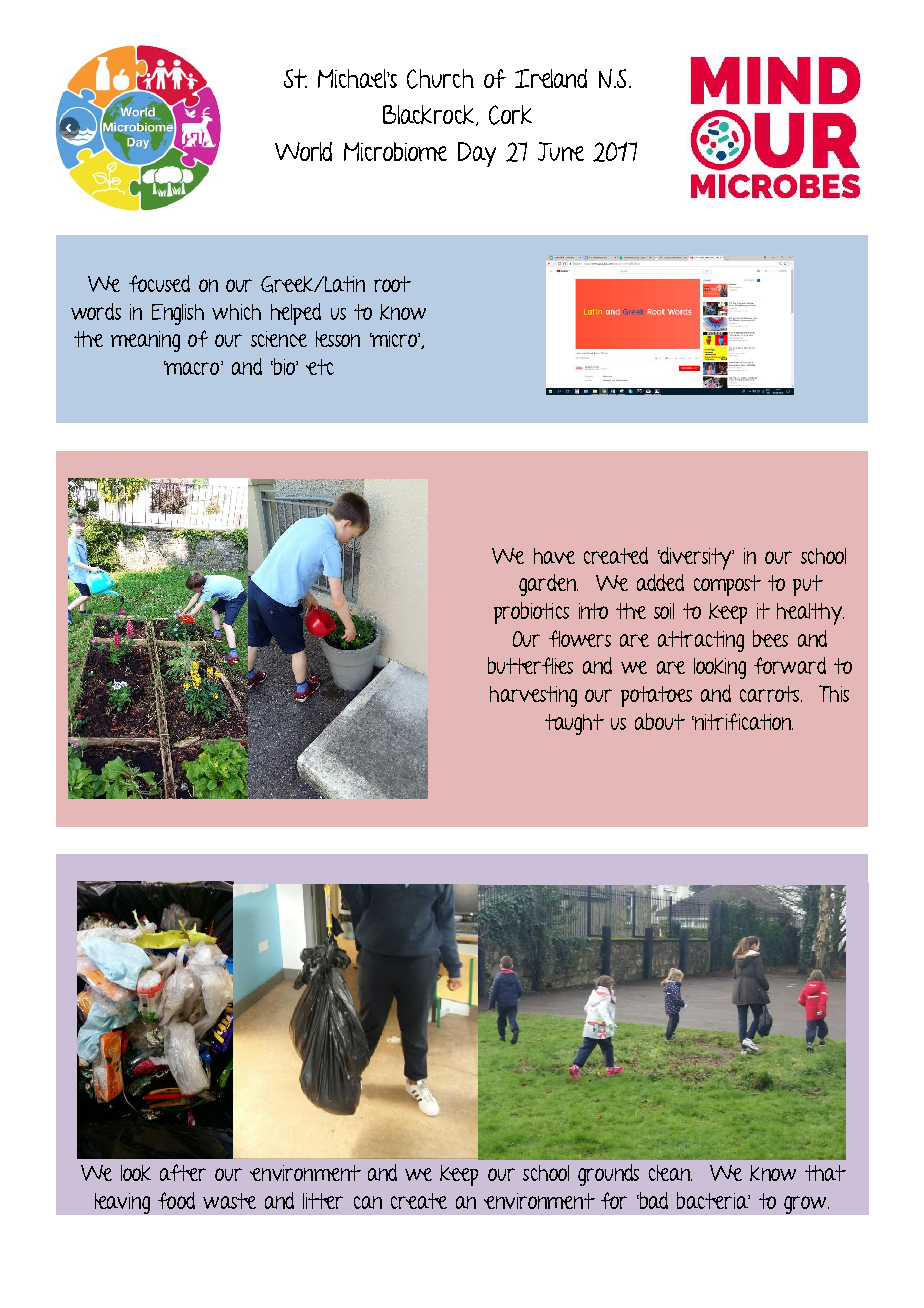 The image size is (924, 1308). I want to click on after, so click(183, 1172).
